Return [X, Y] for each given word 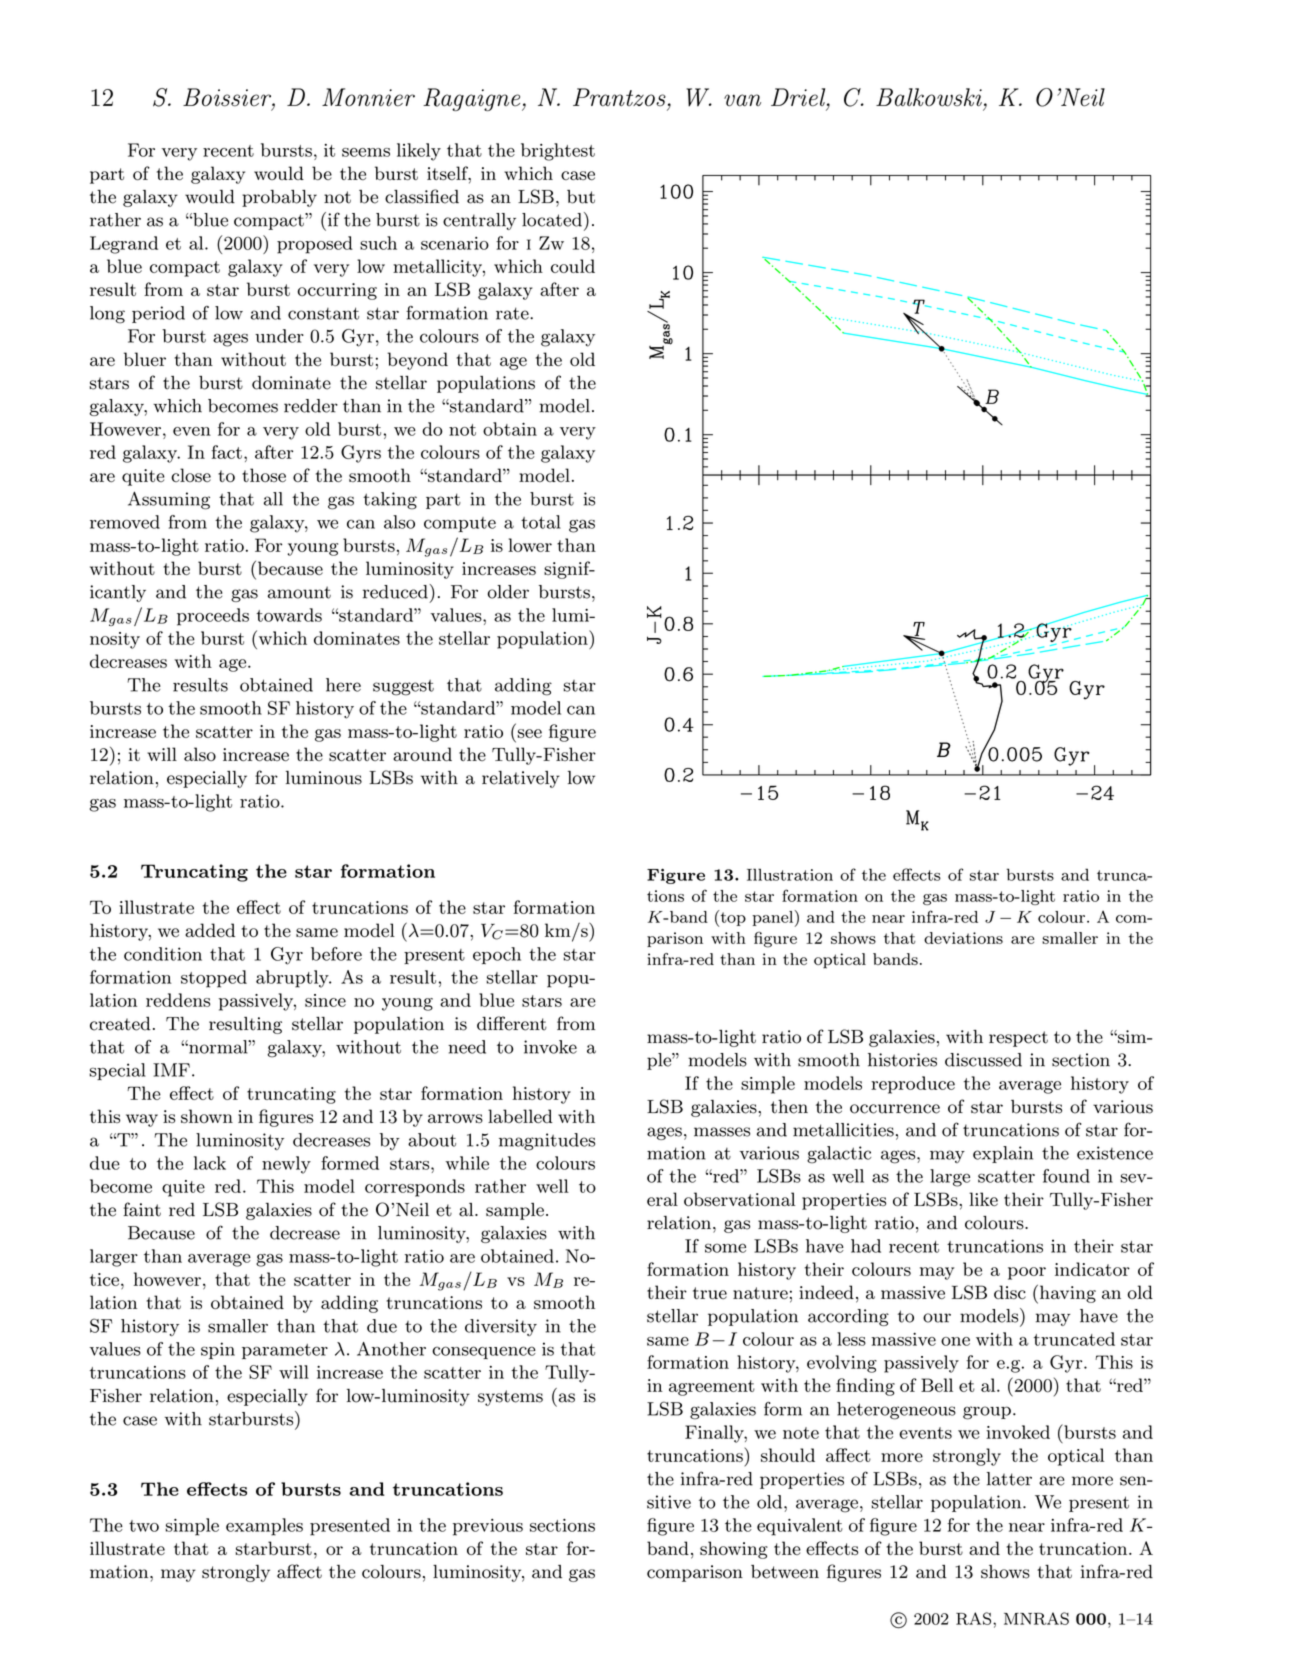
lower [530, 545]
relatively [521, 779]
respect [1018, 1039]
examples [264, 1527]
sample [515, 1211]
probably [279, 198]
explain [1003, 1154]
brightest [558, 152]
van [742, 100]
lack [210, 1163]
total [541, 522]
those [264, 475]
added [210, 930]
